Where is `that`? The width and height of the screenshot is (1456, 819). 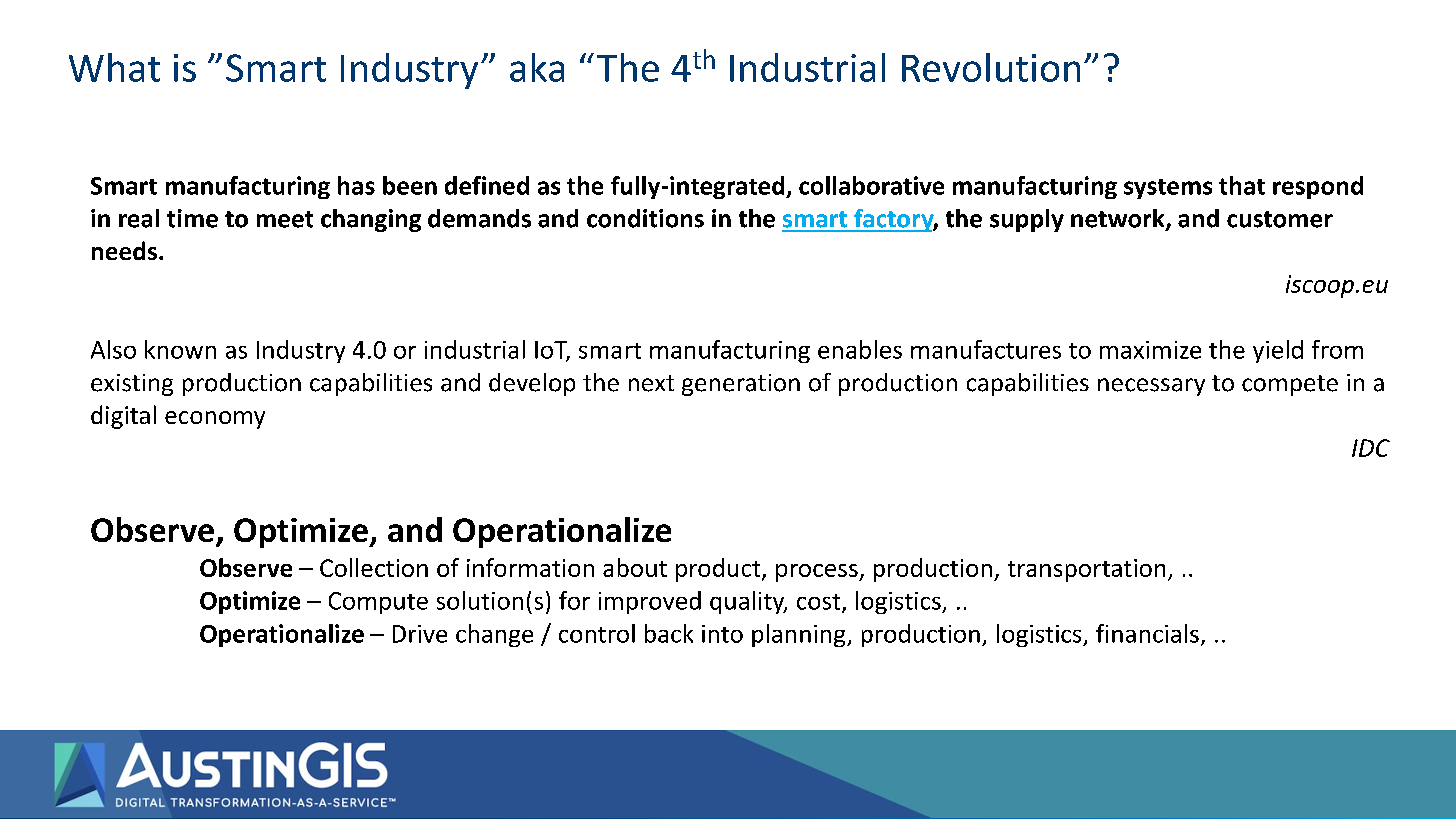
that is located at coordinates (1242, 185).
